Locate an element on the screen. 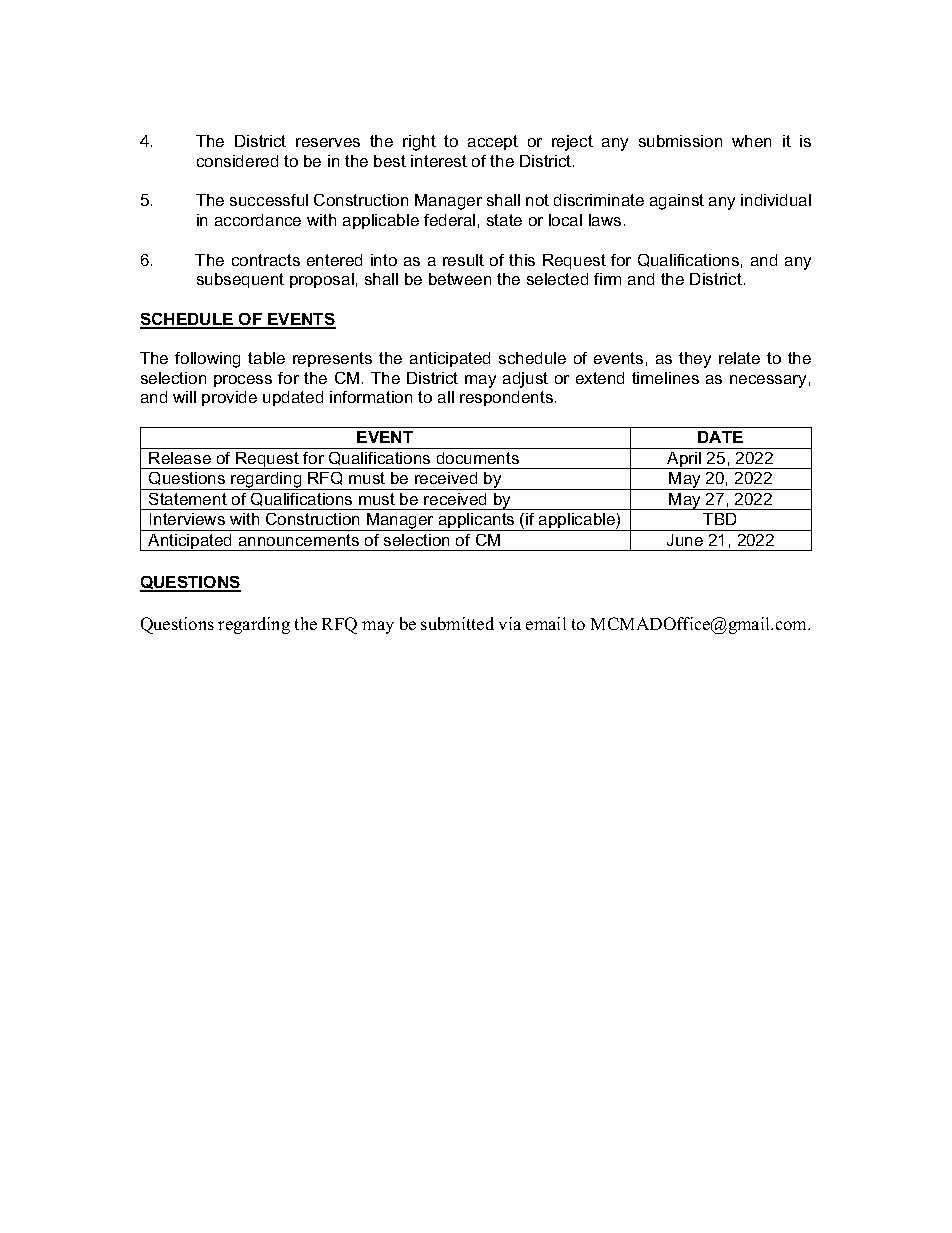 Image resolution: width=952 pixels, height=1233 pixels. respondents is located at coordinates (506, 398).
